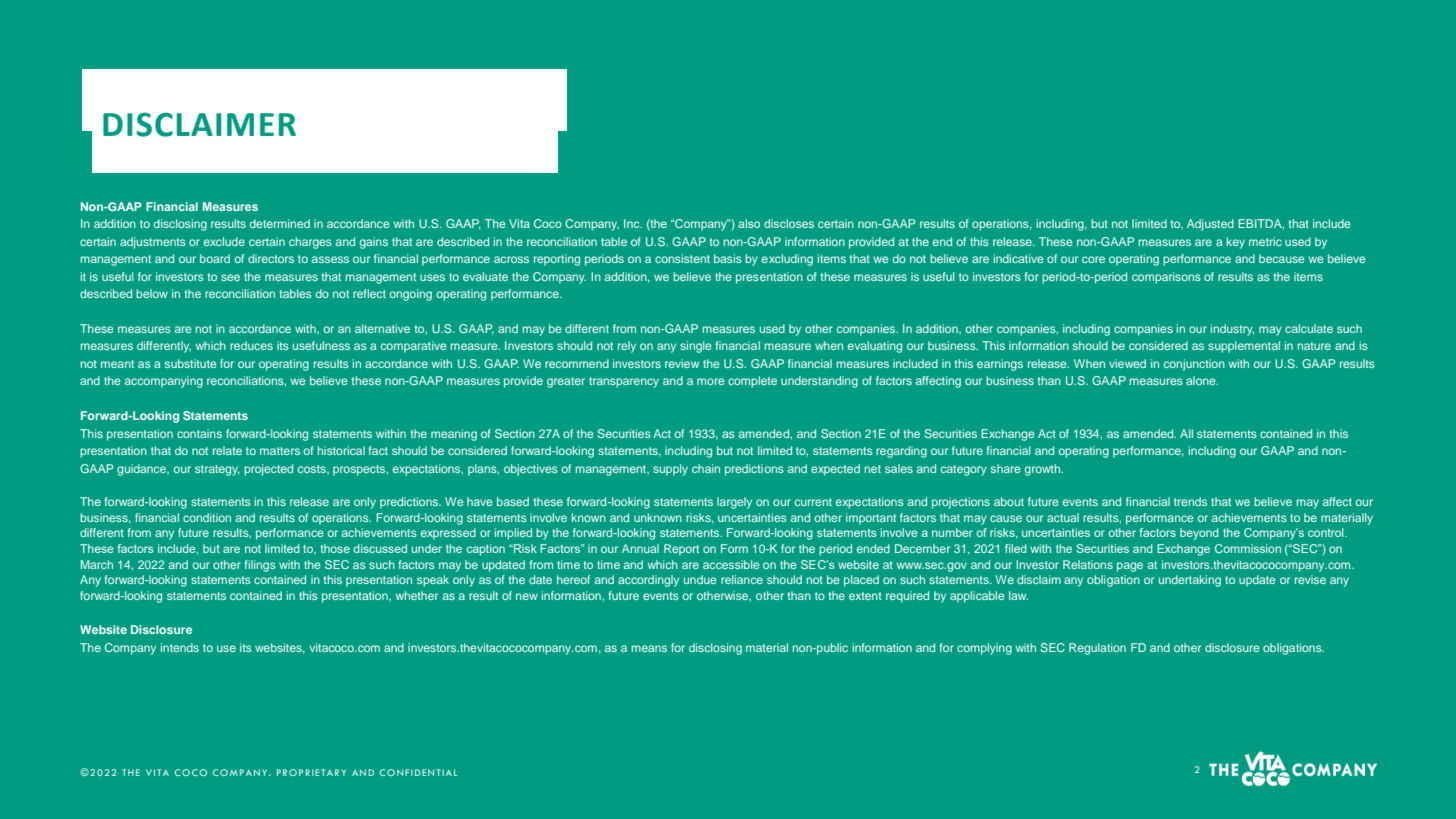 The height and width of the image is (819, 1456). I want to click on condition, so click(207, 517).
